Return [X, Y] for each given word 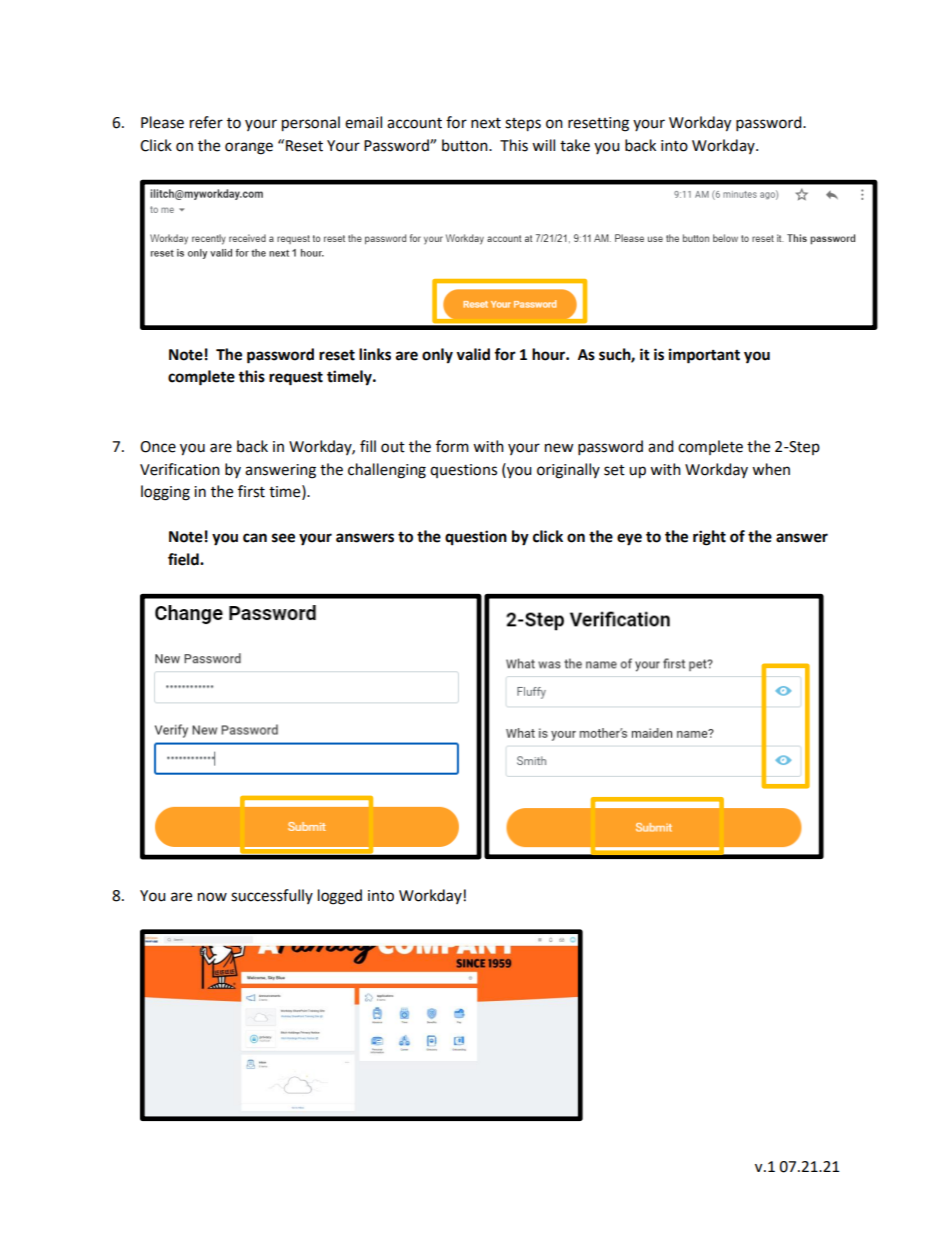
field [184, 559]
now [212, 897]
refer [206, 122]
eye [629, 539]
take [575, 145]
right [709, 538]
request [296, 378]
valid [473, 354]
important [704, 356]
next [486, 123]
